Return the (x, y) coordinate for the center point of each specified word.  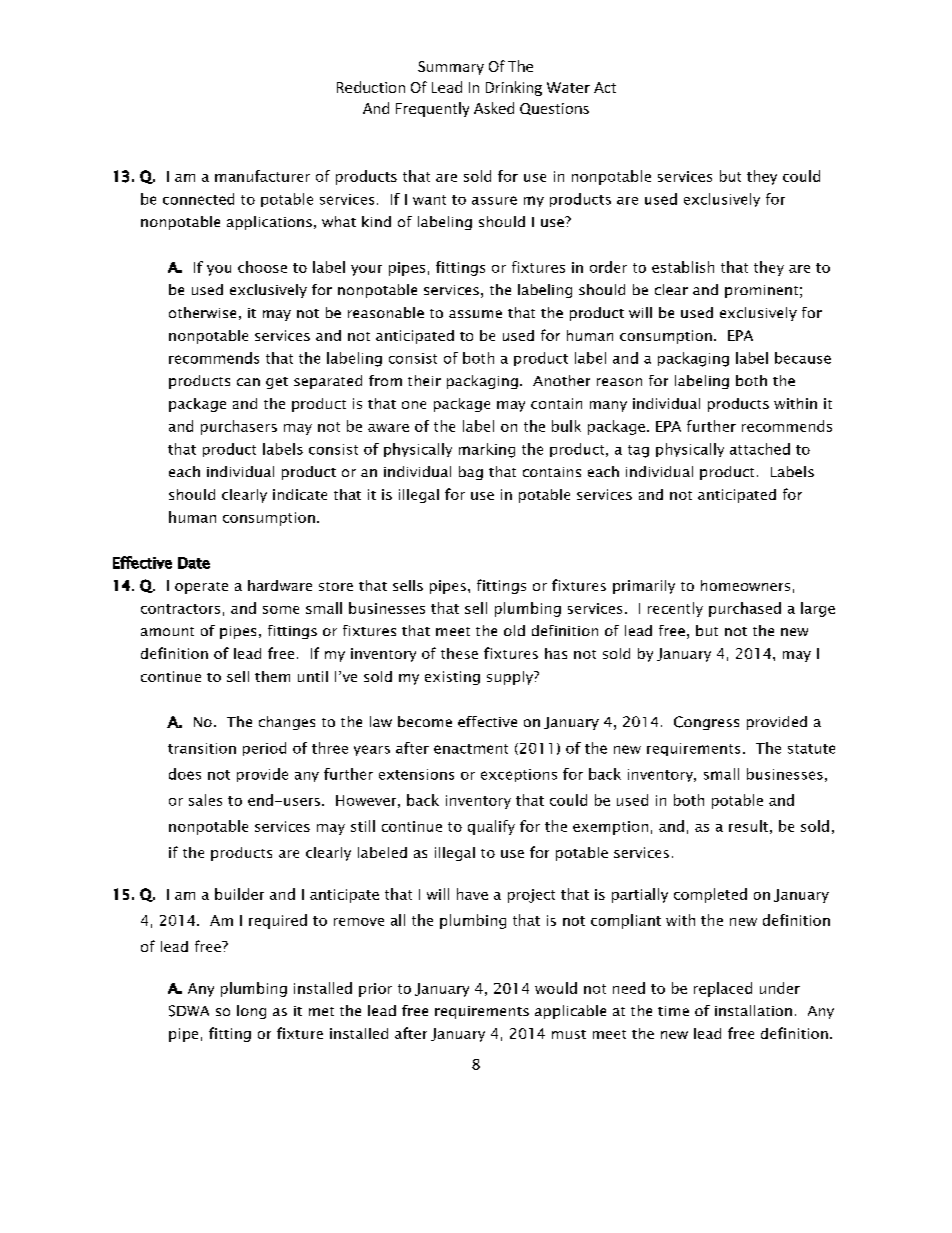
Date (194, 563)
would (556, 988)
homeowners (745, 585)
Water (568, 87)
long (251, 1012)
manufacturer (262, 176)
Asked (494, 108)
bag (471, 473)
